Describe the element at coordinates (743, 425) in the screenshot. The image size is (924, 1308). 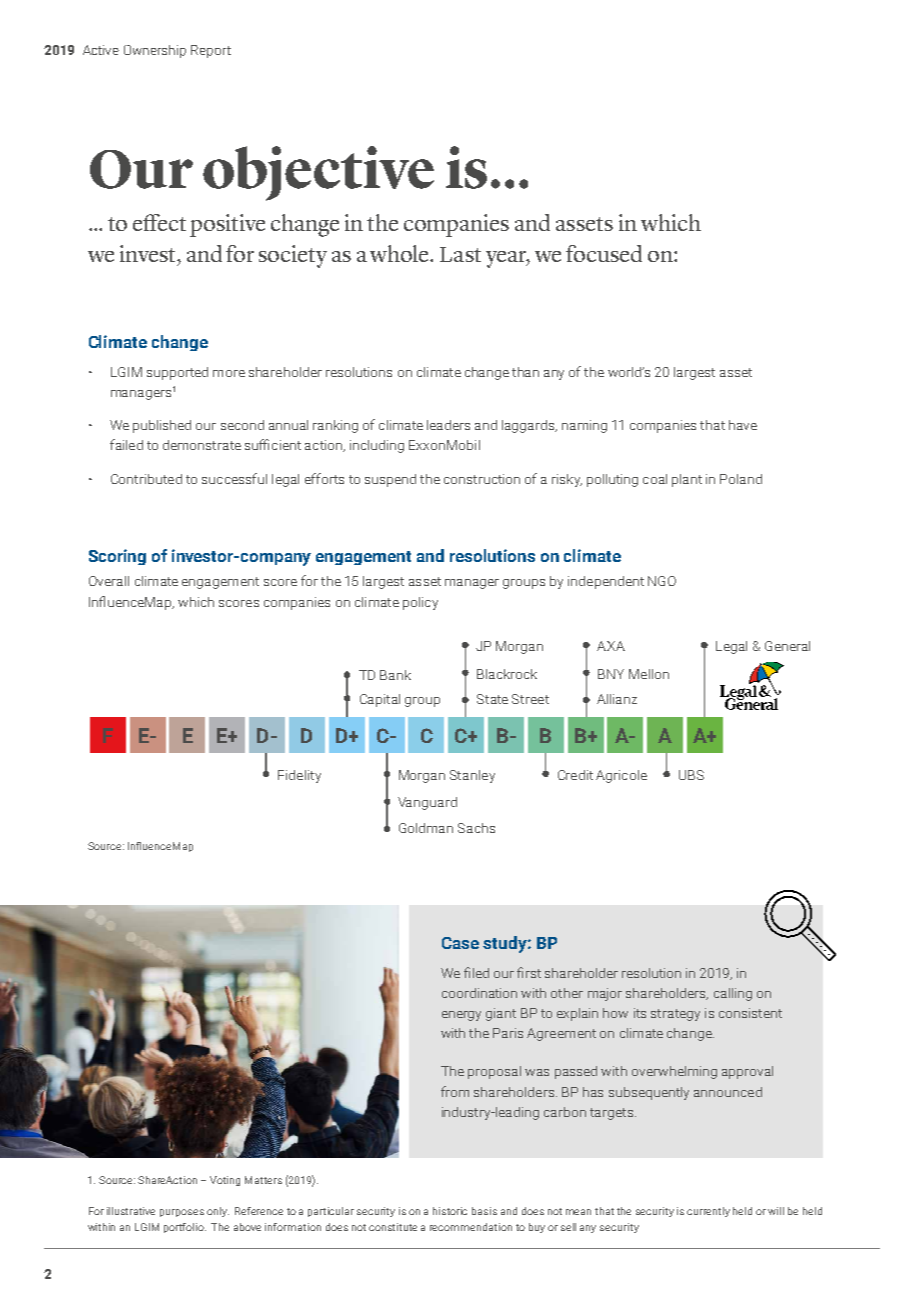
I see `have` at that location.
